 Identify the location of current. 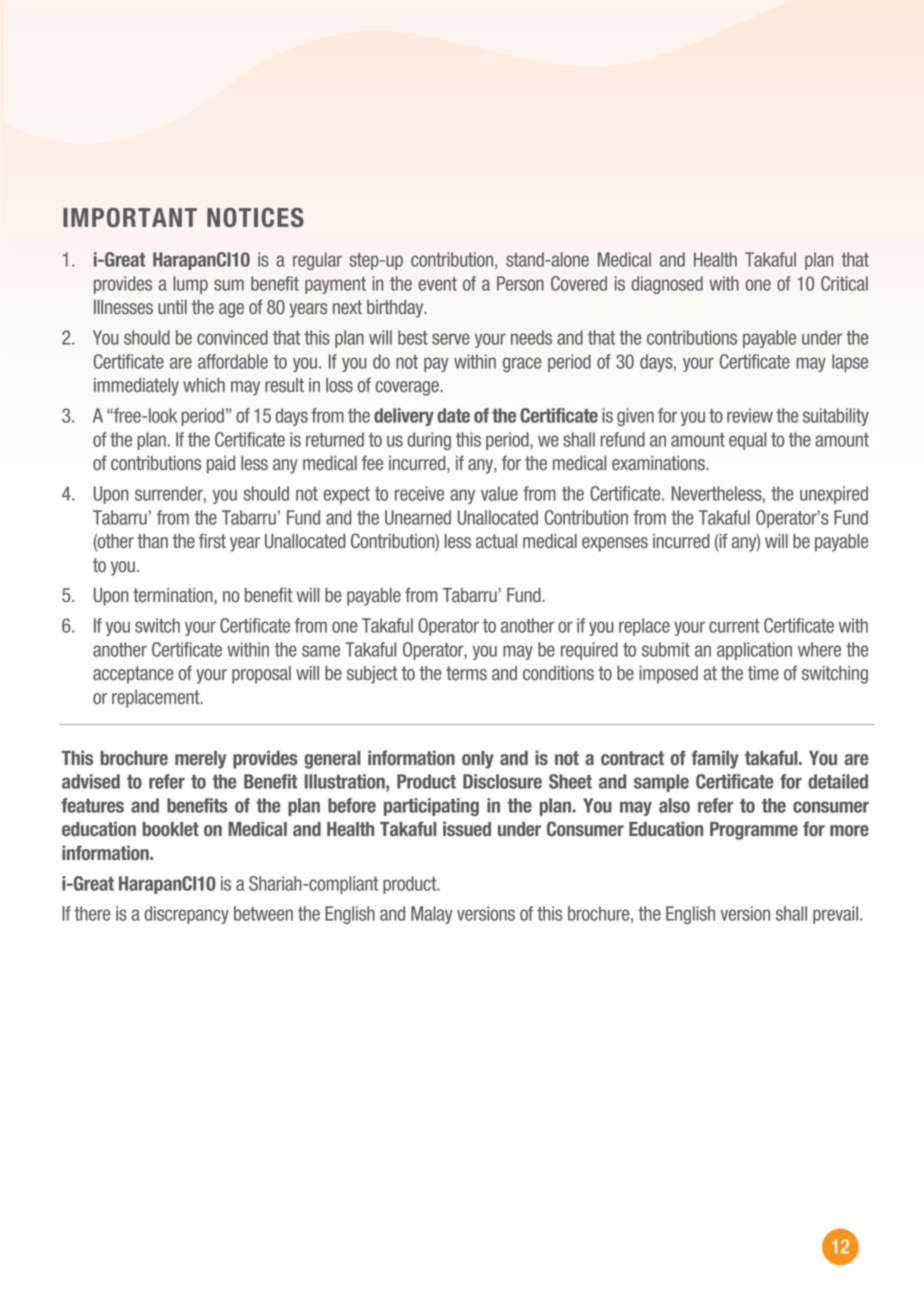
(734, 626).
